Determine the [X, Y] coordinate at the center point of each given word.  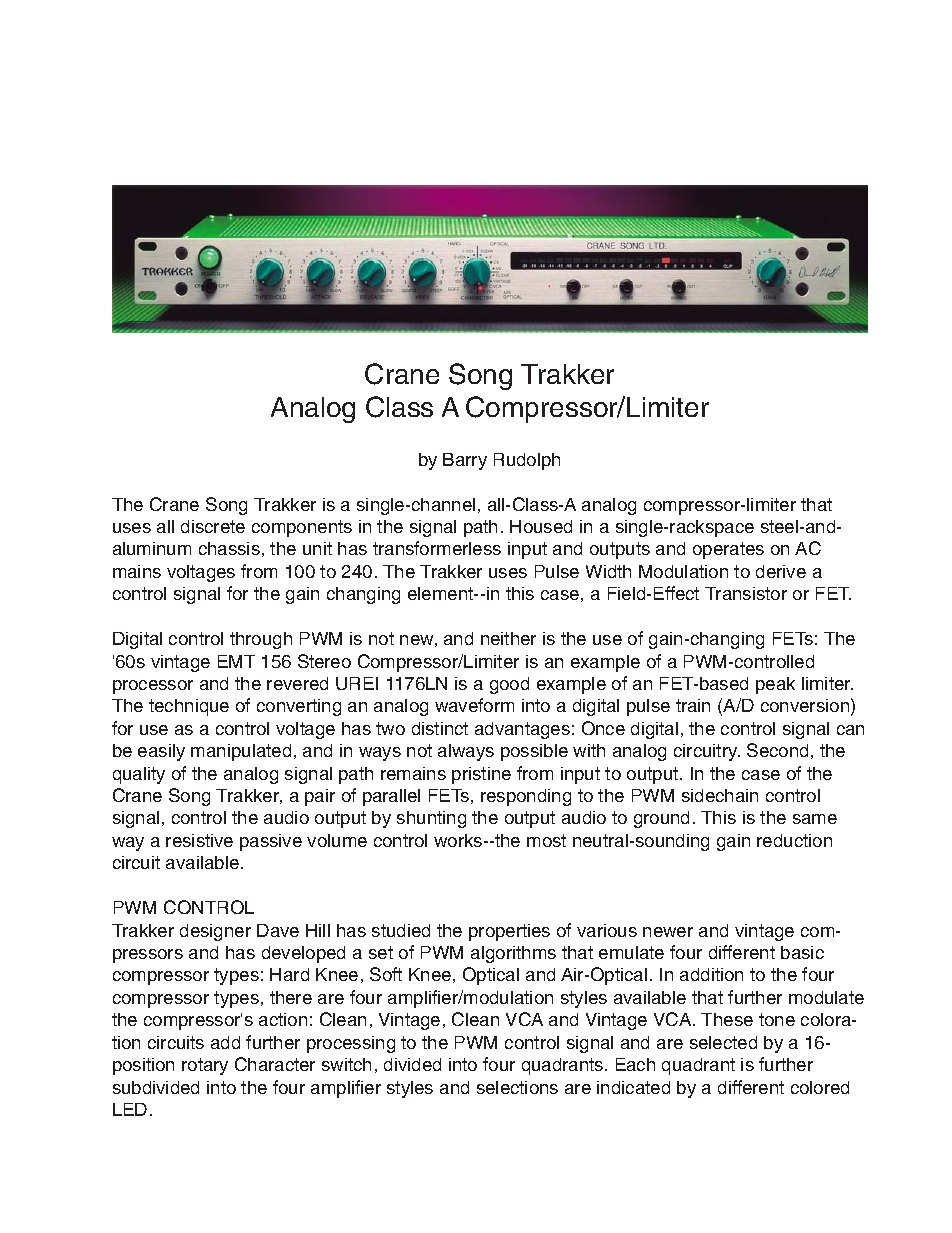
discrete [213, 526]
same [815, 819]
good [509, 685]
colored [820, 1087]
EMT [236, 661]
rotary [205, 1066]
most [546, 840]
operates [728, 550]
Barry [465, 461]
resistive [199, 840]
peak [775, 685]
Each [635, 1064]
